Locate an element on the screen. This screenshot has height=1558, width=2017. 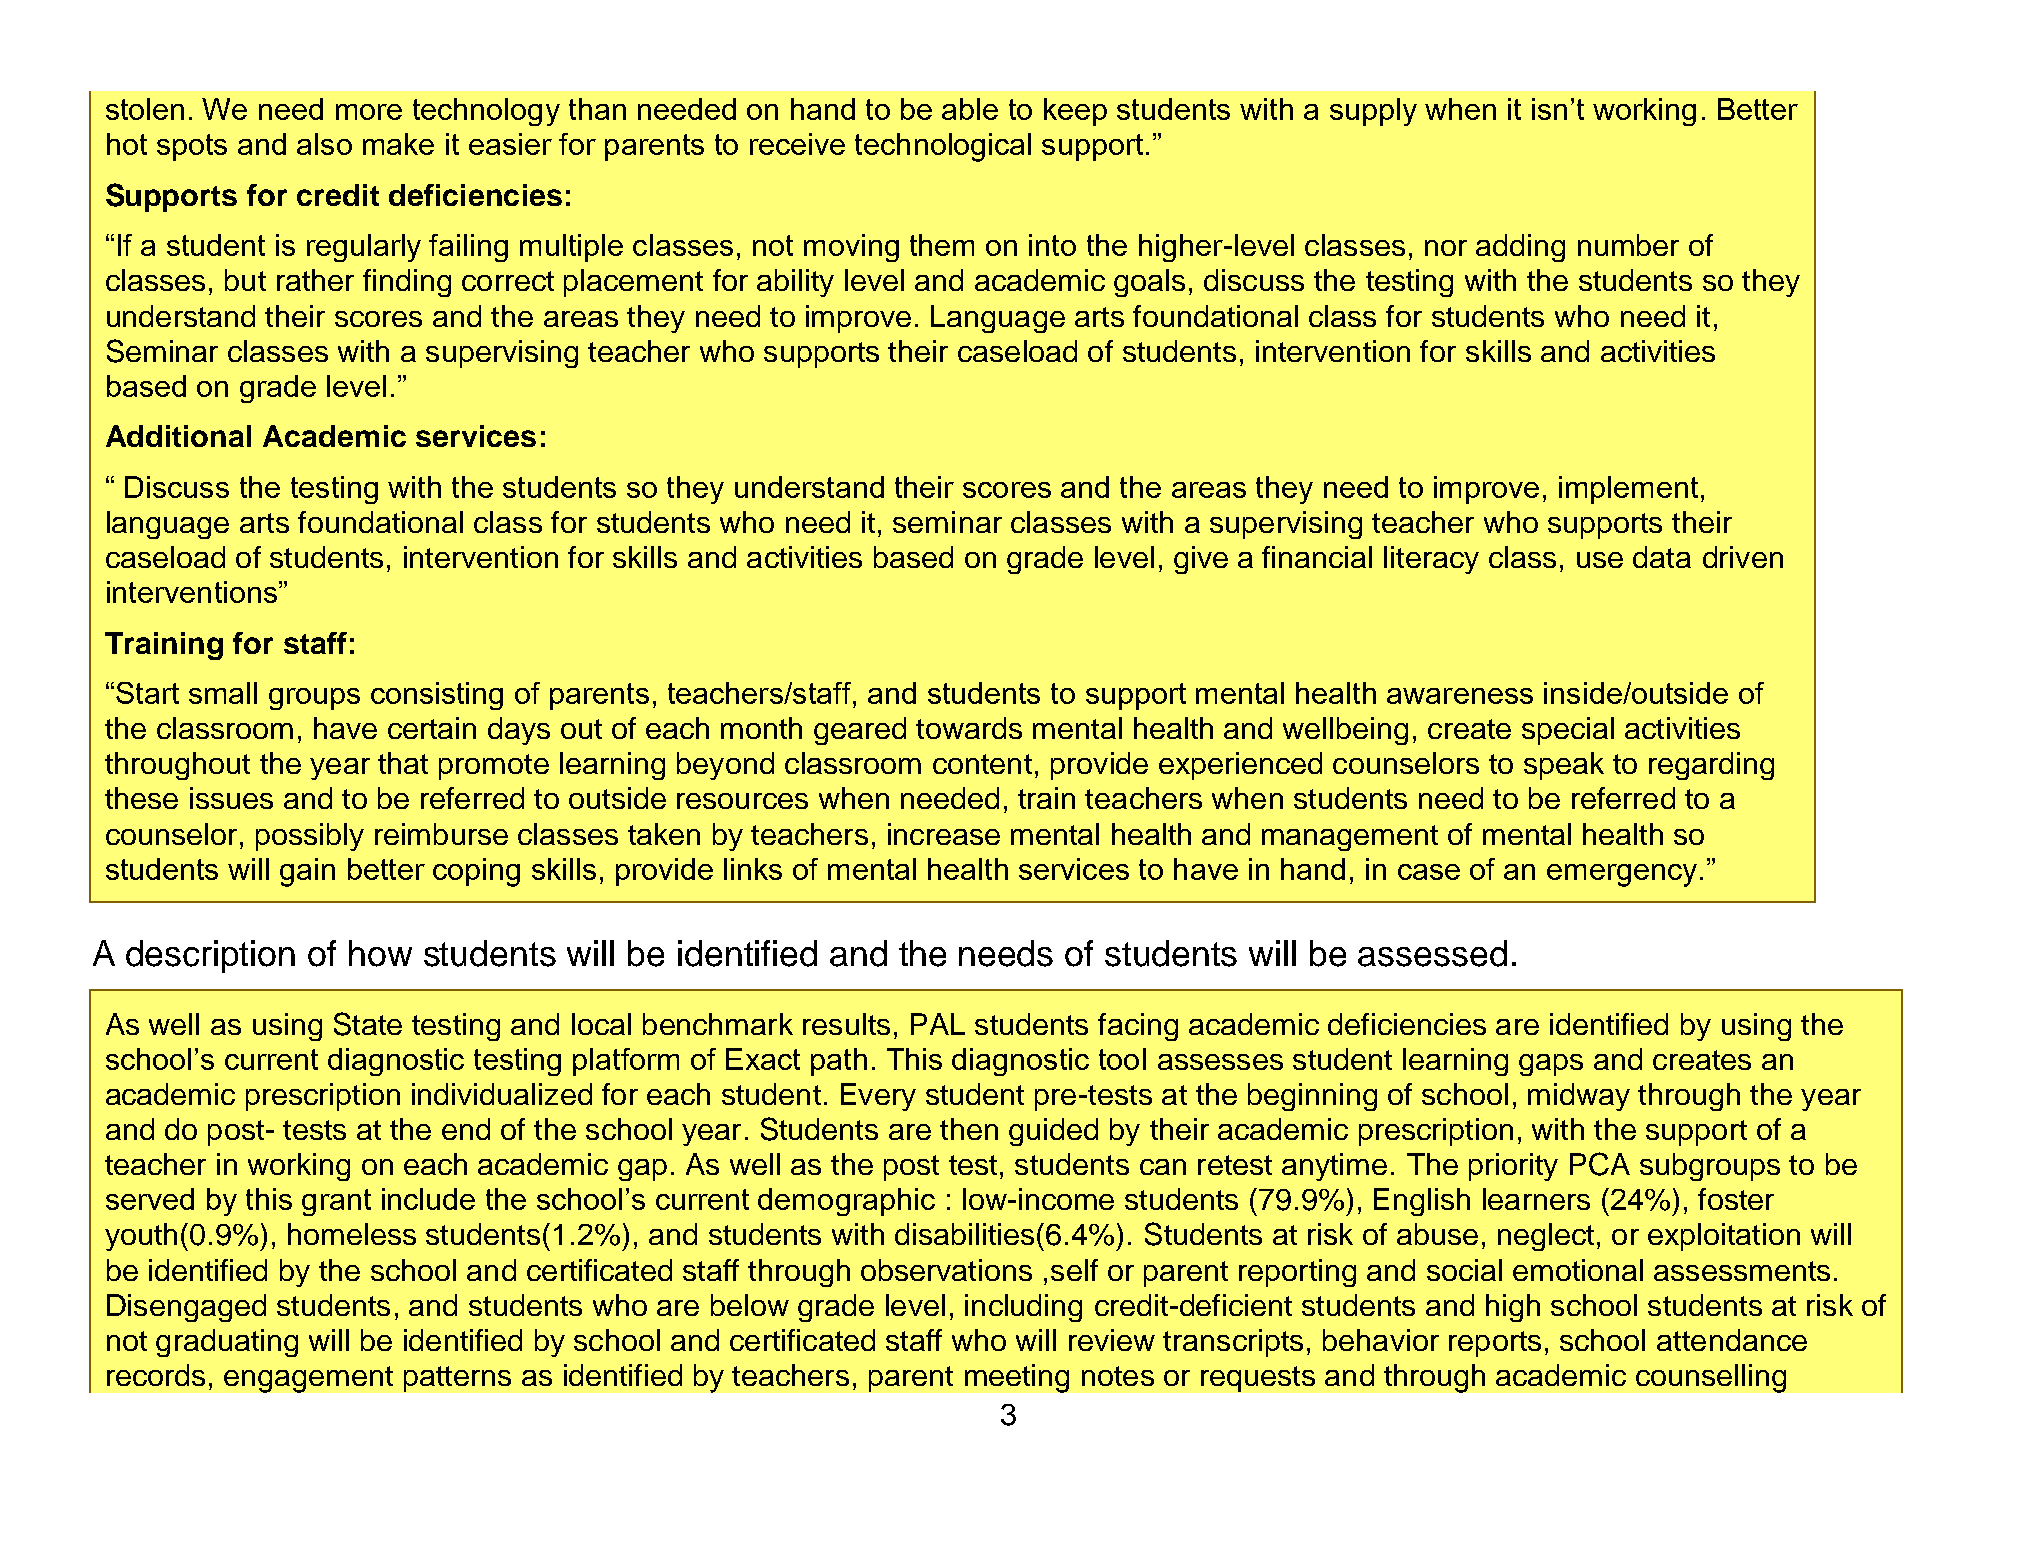
towards is located at coordinates (969, 728).
